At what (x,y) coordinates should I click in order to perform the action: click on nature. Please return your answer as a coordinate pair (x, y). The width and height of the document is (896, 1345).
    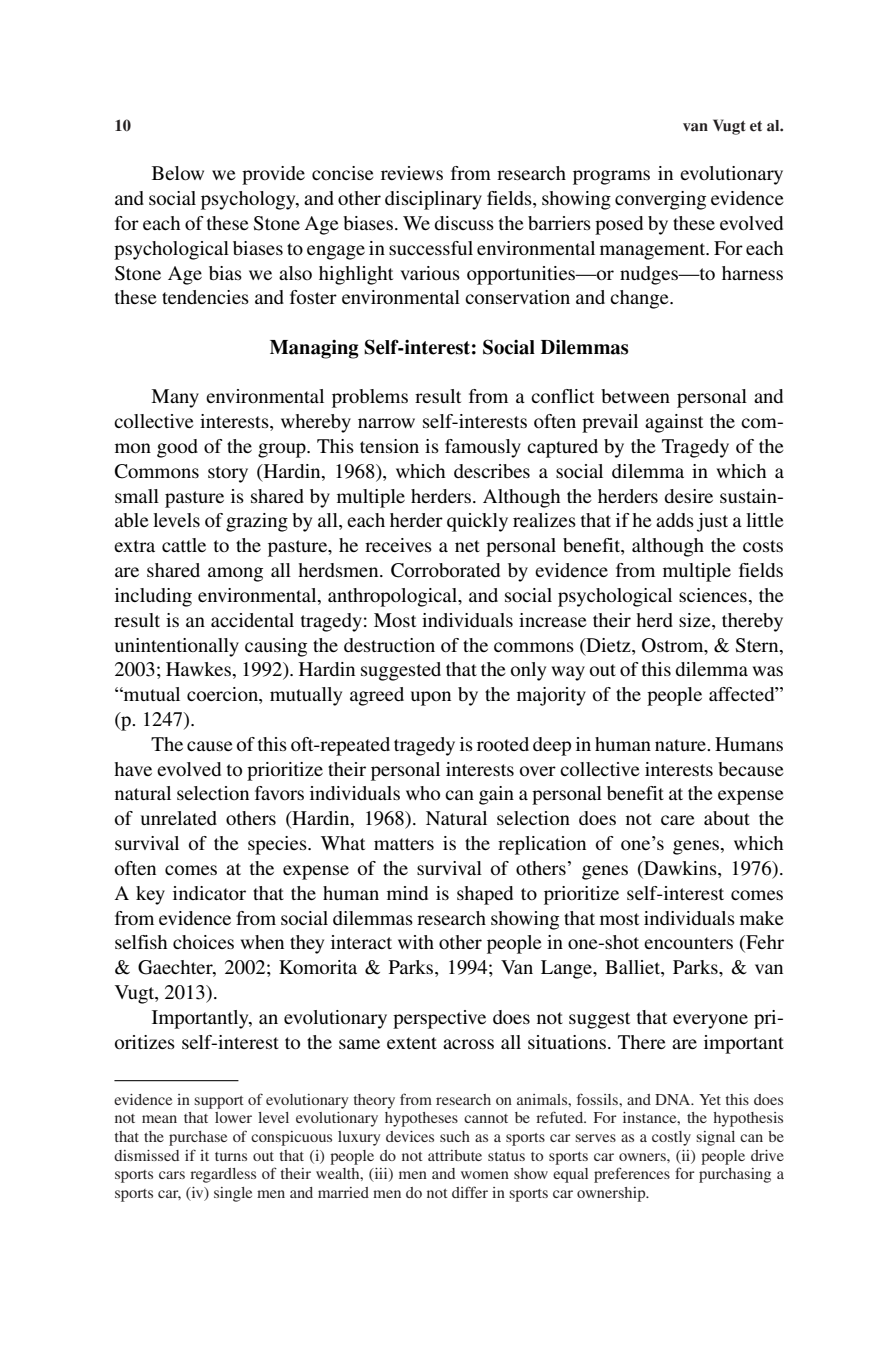
    Looking at the image, I should click on (681, 745).
